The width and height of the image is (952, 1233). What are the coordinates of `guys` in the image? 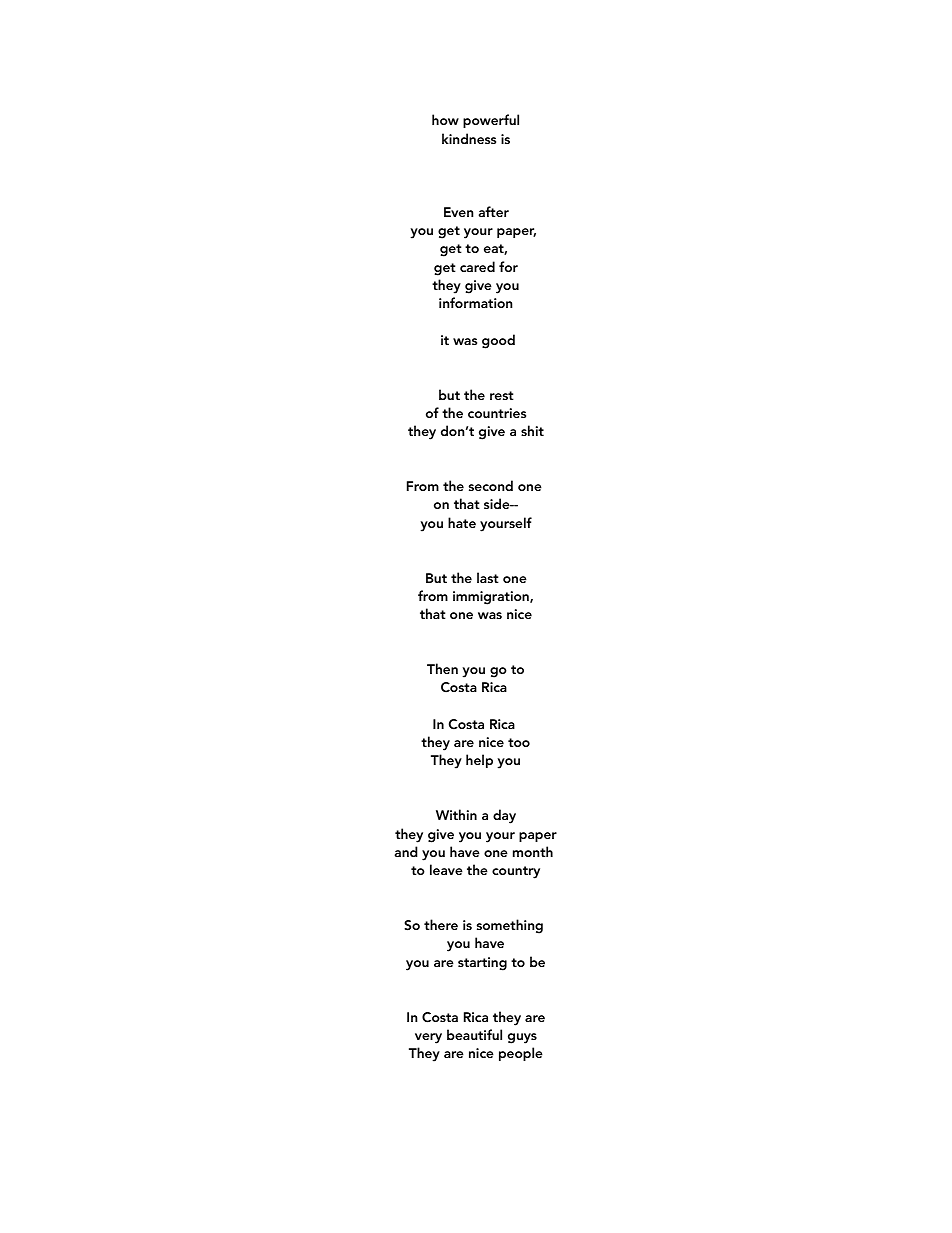 It's located at (522, 1038).
